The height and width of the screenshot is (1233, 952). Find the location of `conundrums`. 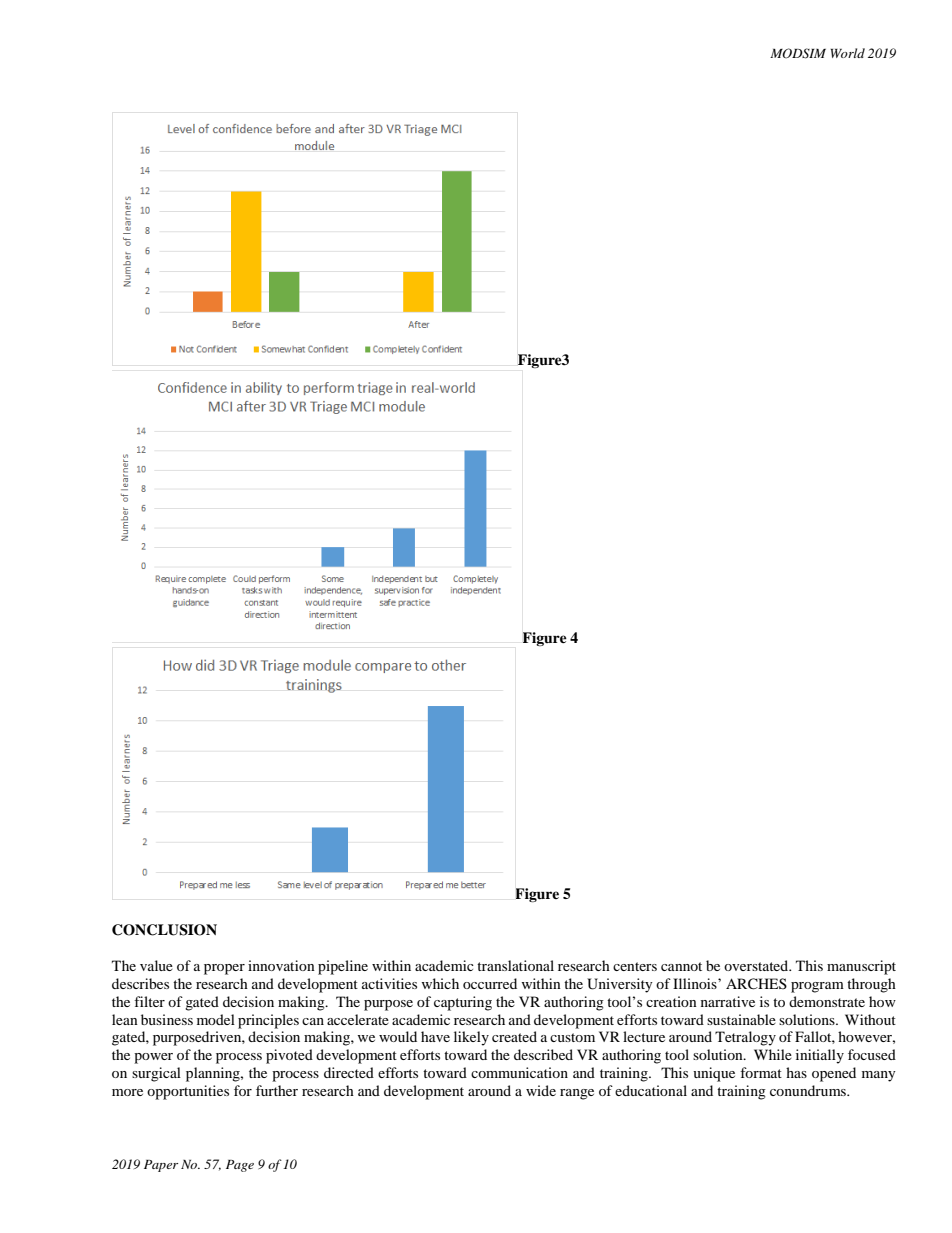

conundrums is located at coordinates (809, 1090).
